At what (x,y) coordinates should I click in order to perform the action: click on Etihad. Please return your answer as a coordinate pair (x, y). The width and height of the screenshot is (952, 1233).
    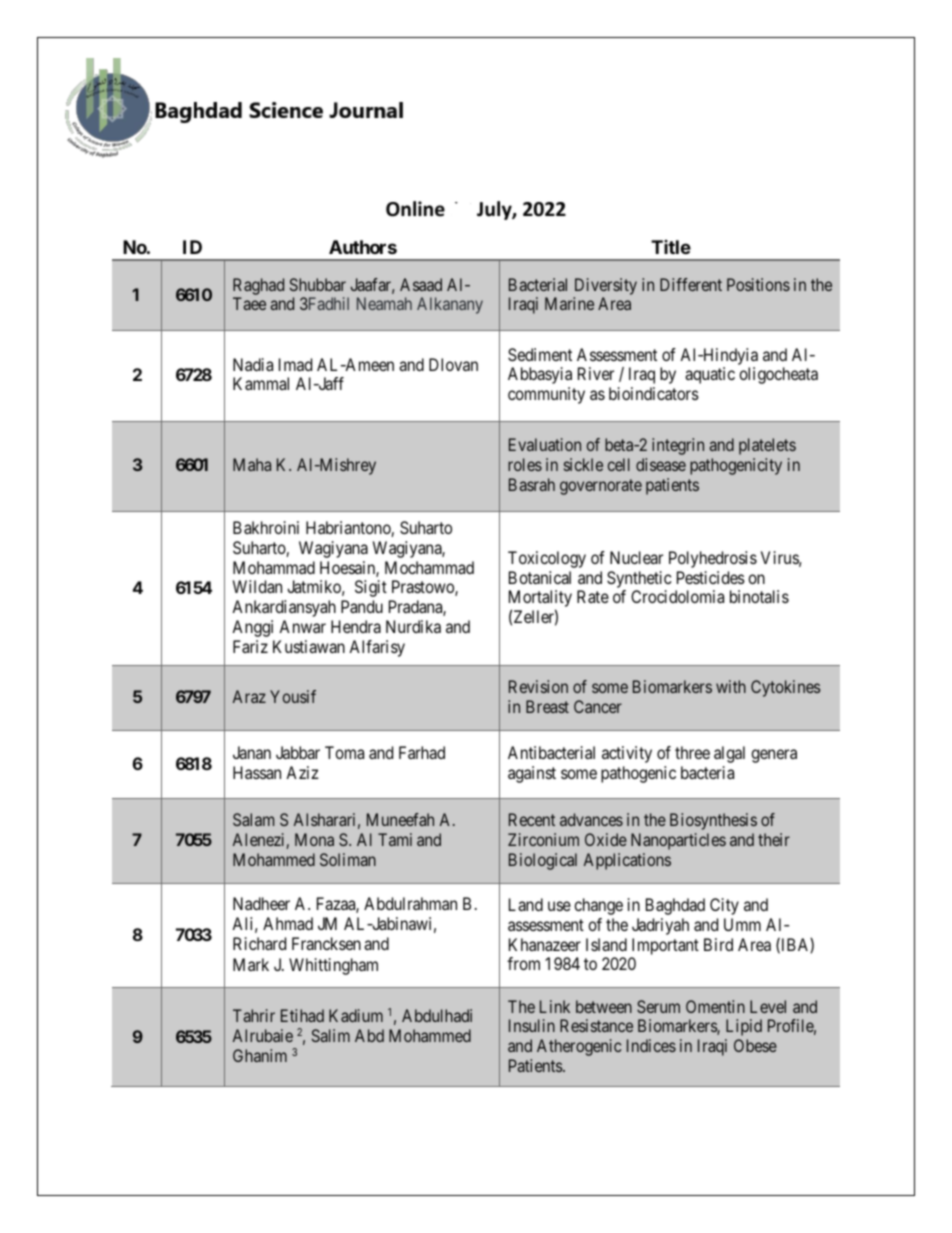
    Looking at the image, I should click on (302, 1015).
